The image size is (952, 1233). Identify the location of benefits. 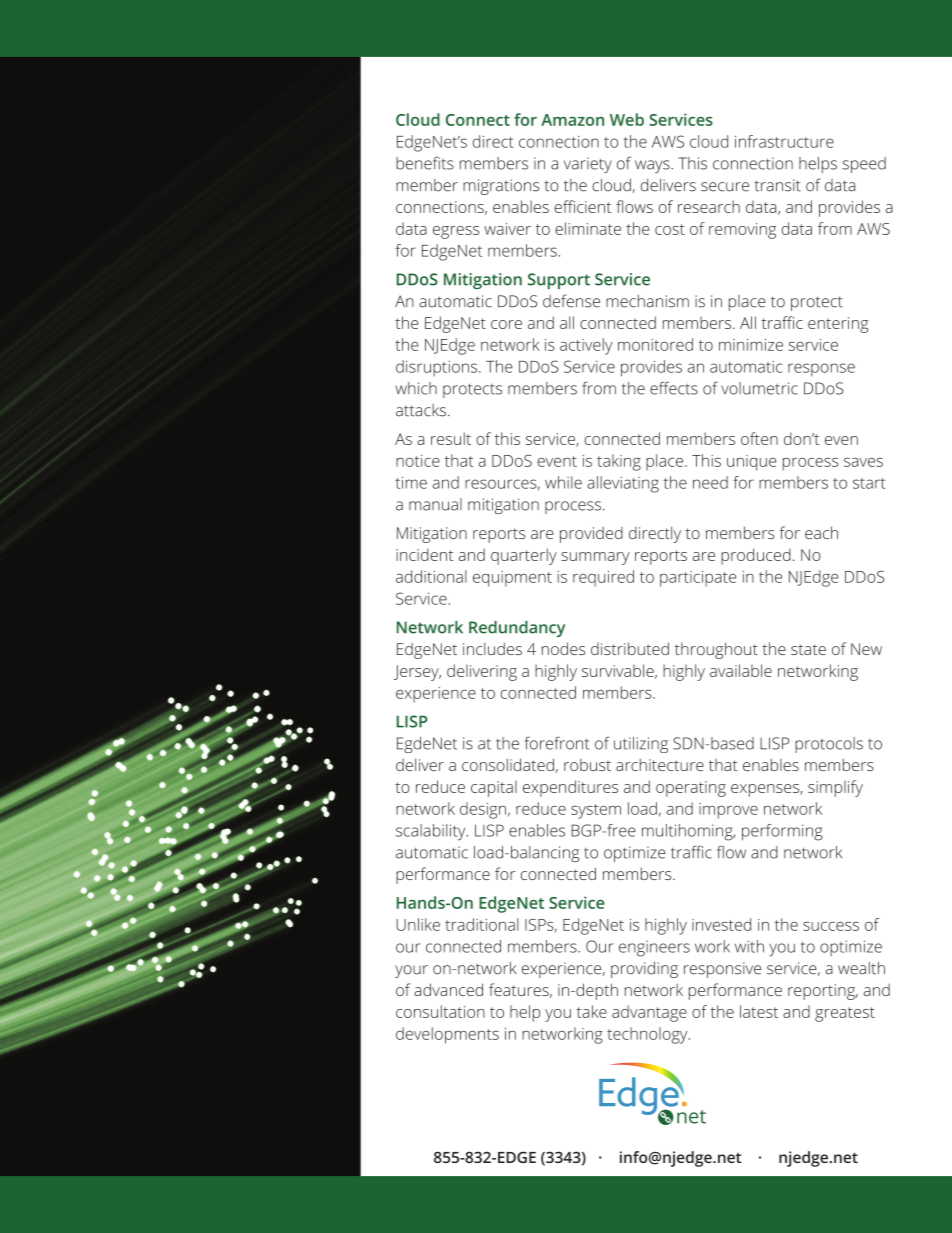
(425, 163).
